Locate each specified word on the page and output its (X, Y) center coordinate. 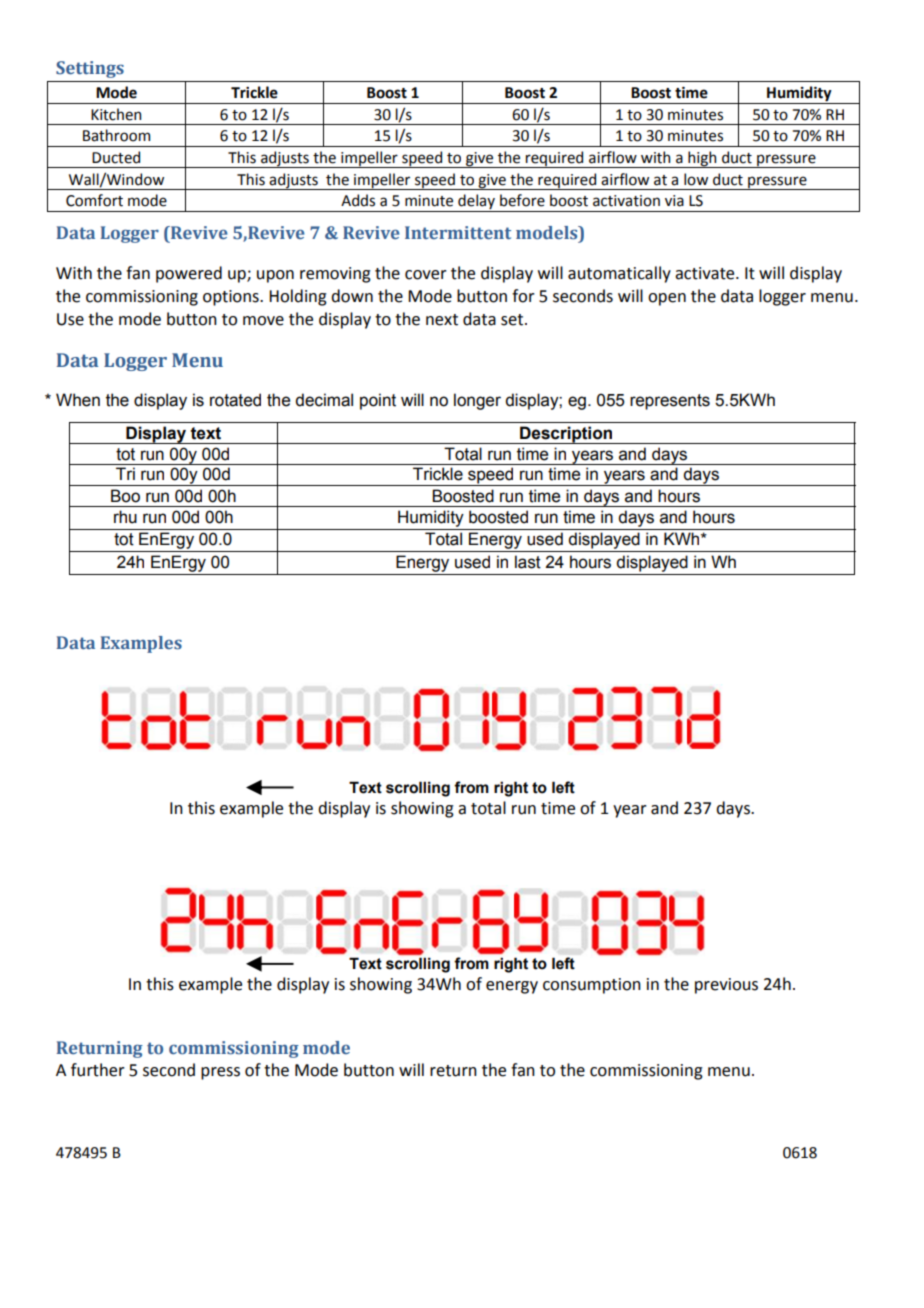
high (702, 159)
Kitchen (116, 114)
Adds (358, 200)
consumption (592, 986)
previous (726, 986)
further (98, 1070)
